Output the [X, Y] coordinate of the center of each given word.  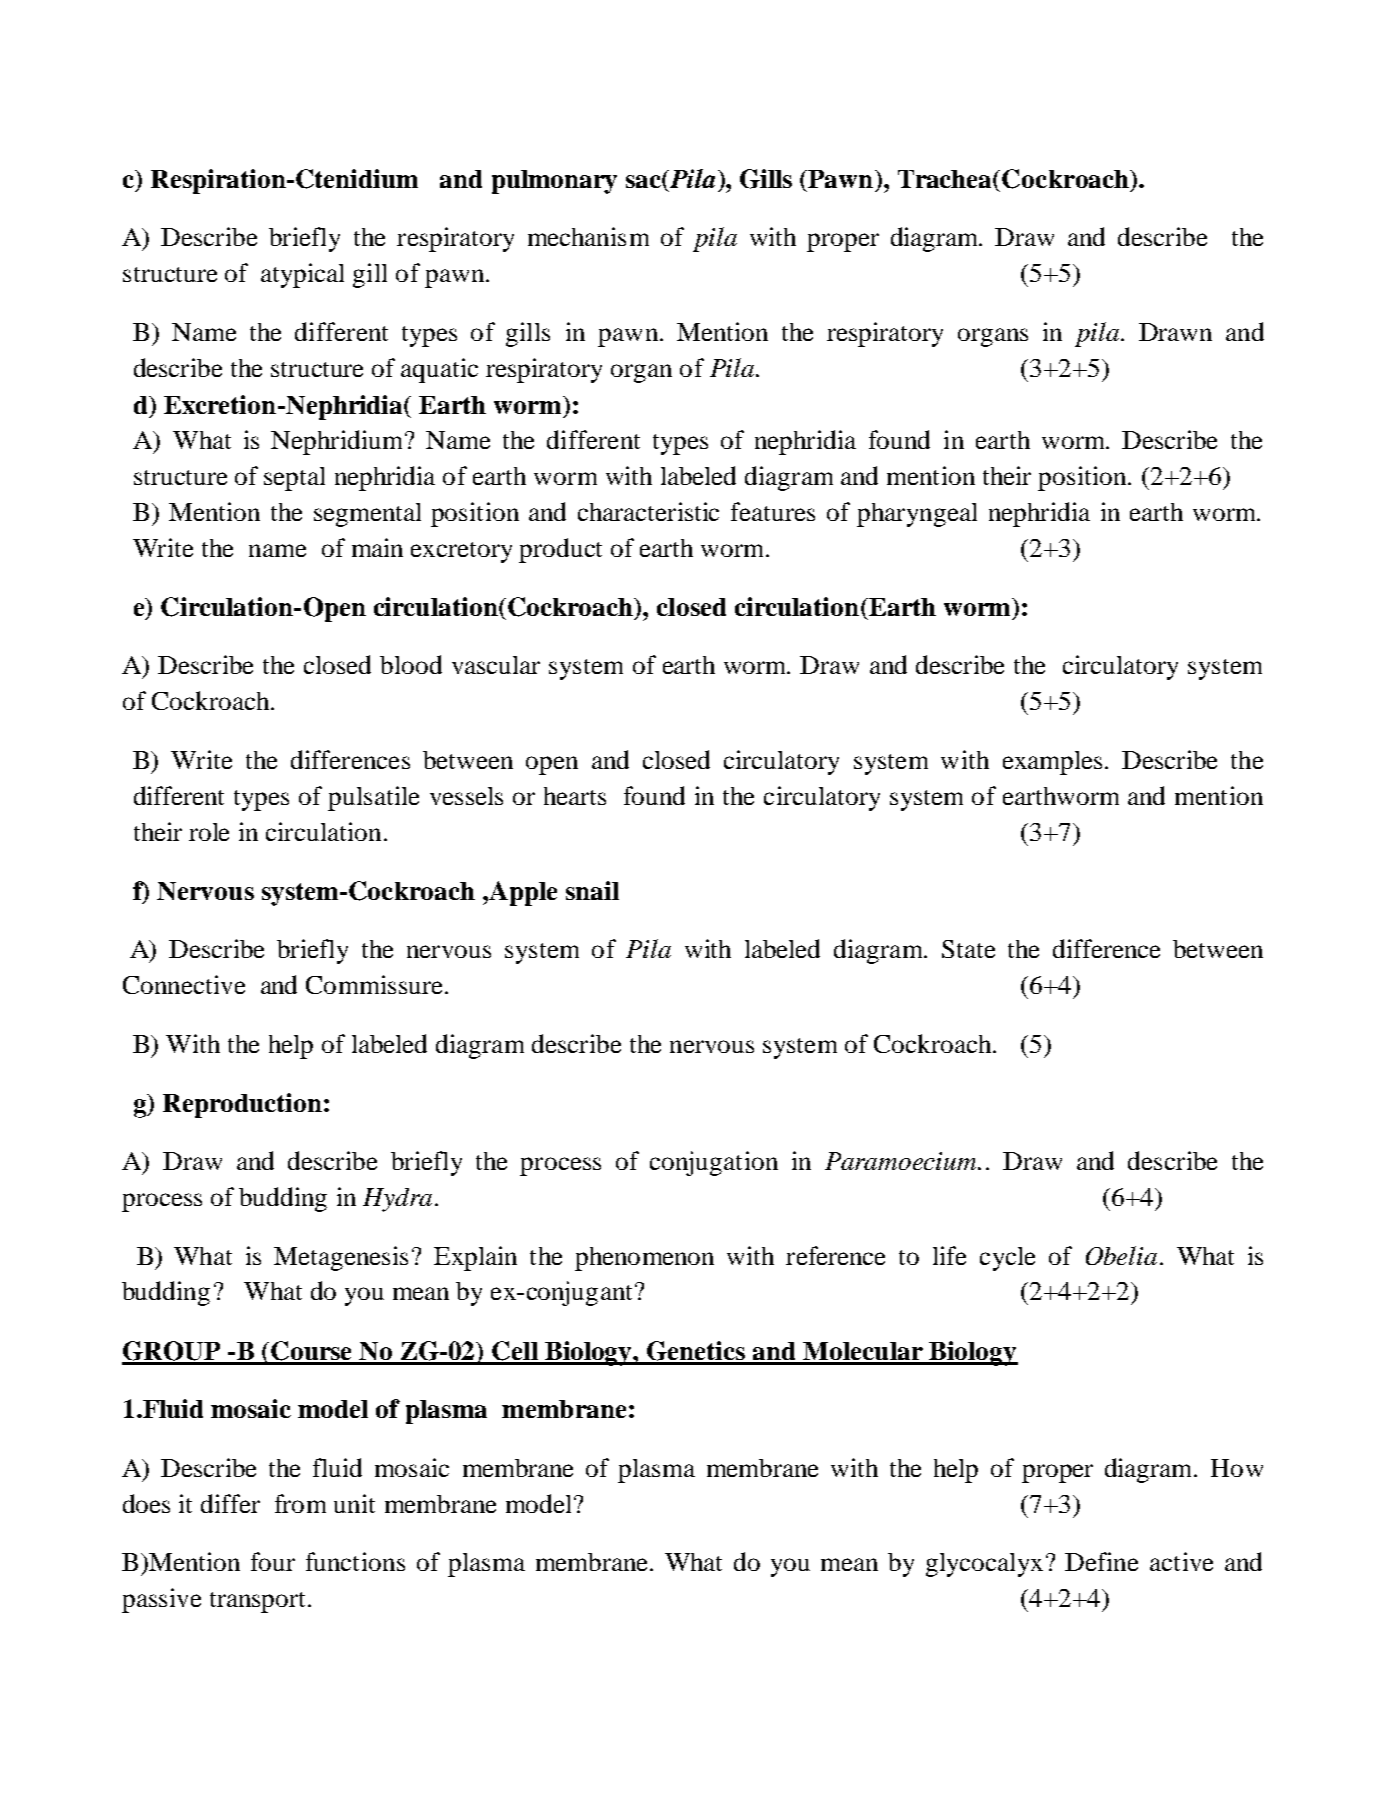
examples [1052, 763]
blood [411, 664]
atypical [302, 275]
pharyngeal [917, 515]
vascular [496, 665]
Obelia [1121, 1255]
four [273, 1561]
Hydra [397, 1200]
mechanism [588, 236]
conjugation [714, 1163]
